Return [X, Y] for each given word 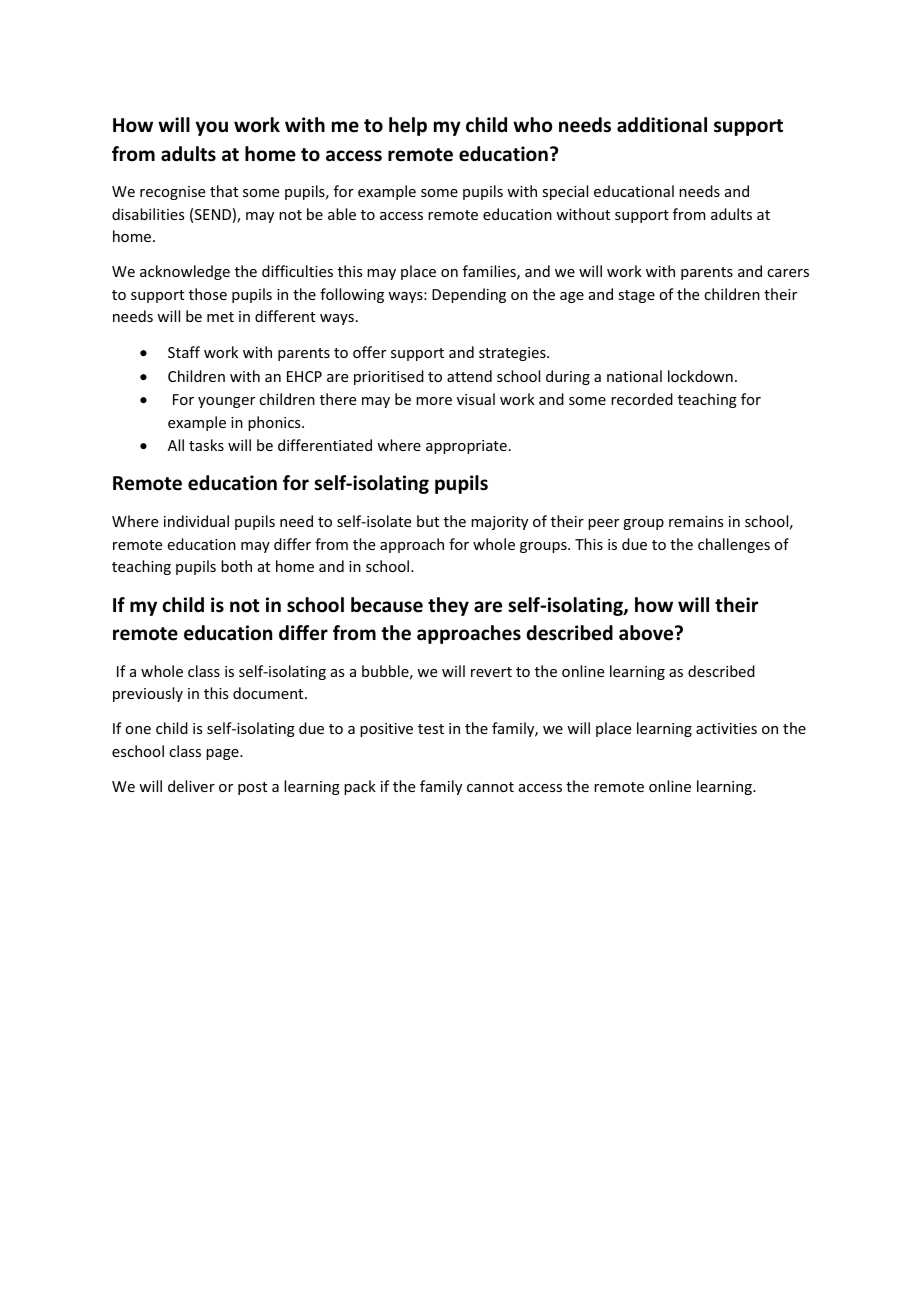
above [647, 633]
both [236, 566]
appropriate [466, 447]
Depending [469, 295]
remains [696, 521]
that [224, 191]
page [223, 754]
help [408, 126]
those [208, 294]
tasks [206, 445]
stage [636, 296]
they [448, 606]
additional [662, 125]
